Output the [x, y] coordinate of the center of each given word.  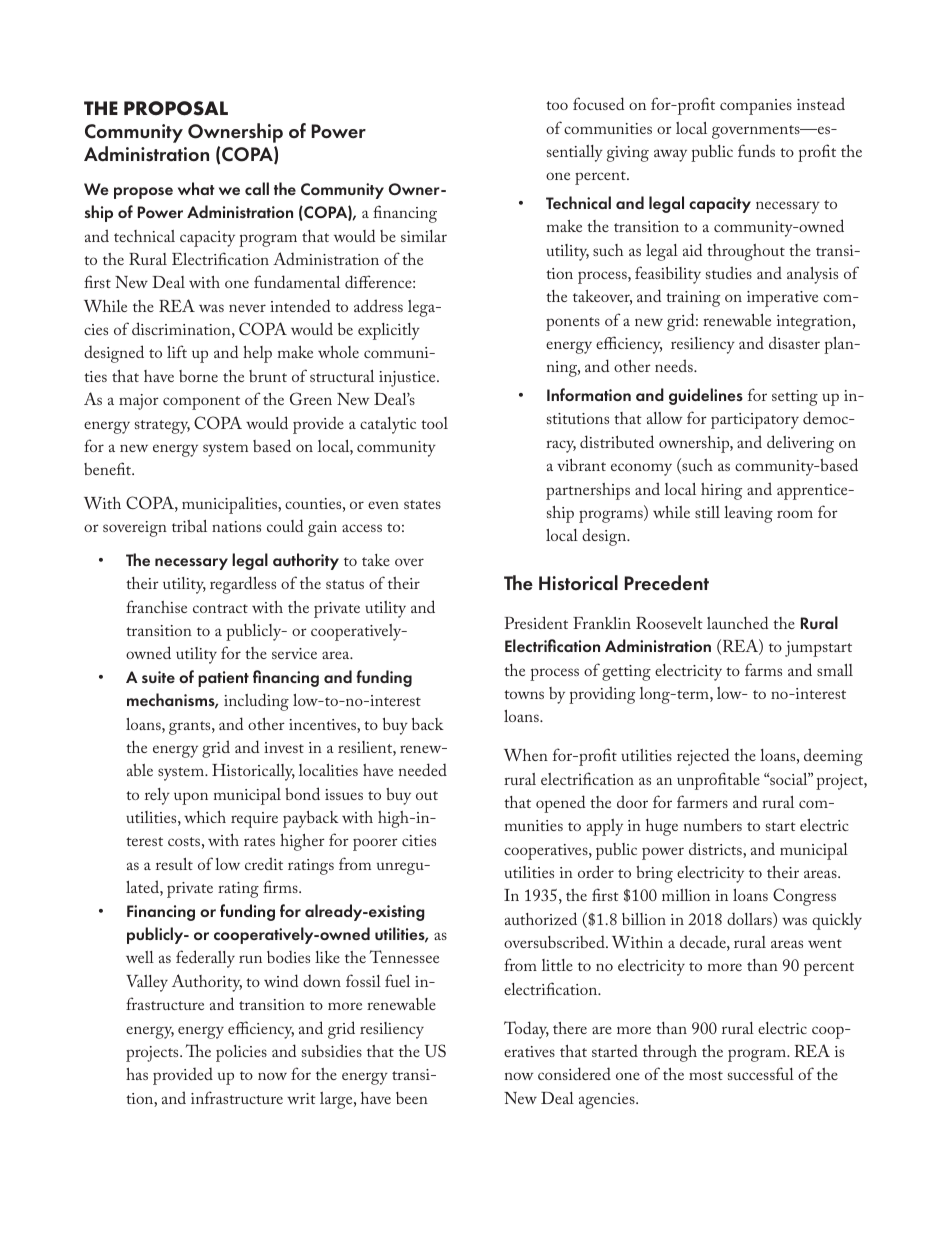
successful [761, 1073]
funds [756, 150]
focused [598, 103]
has [137, 1074]
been [412, 1098]
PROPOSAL [176, 108]
